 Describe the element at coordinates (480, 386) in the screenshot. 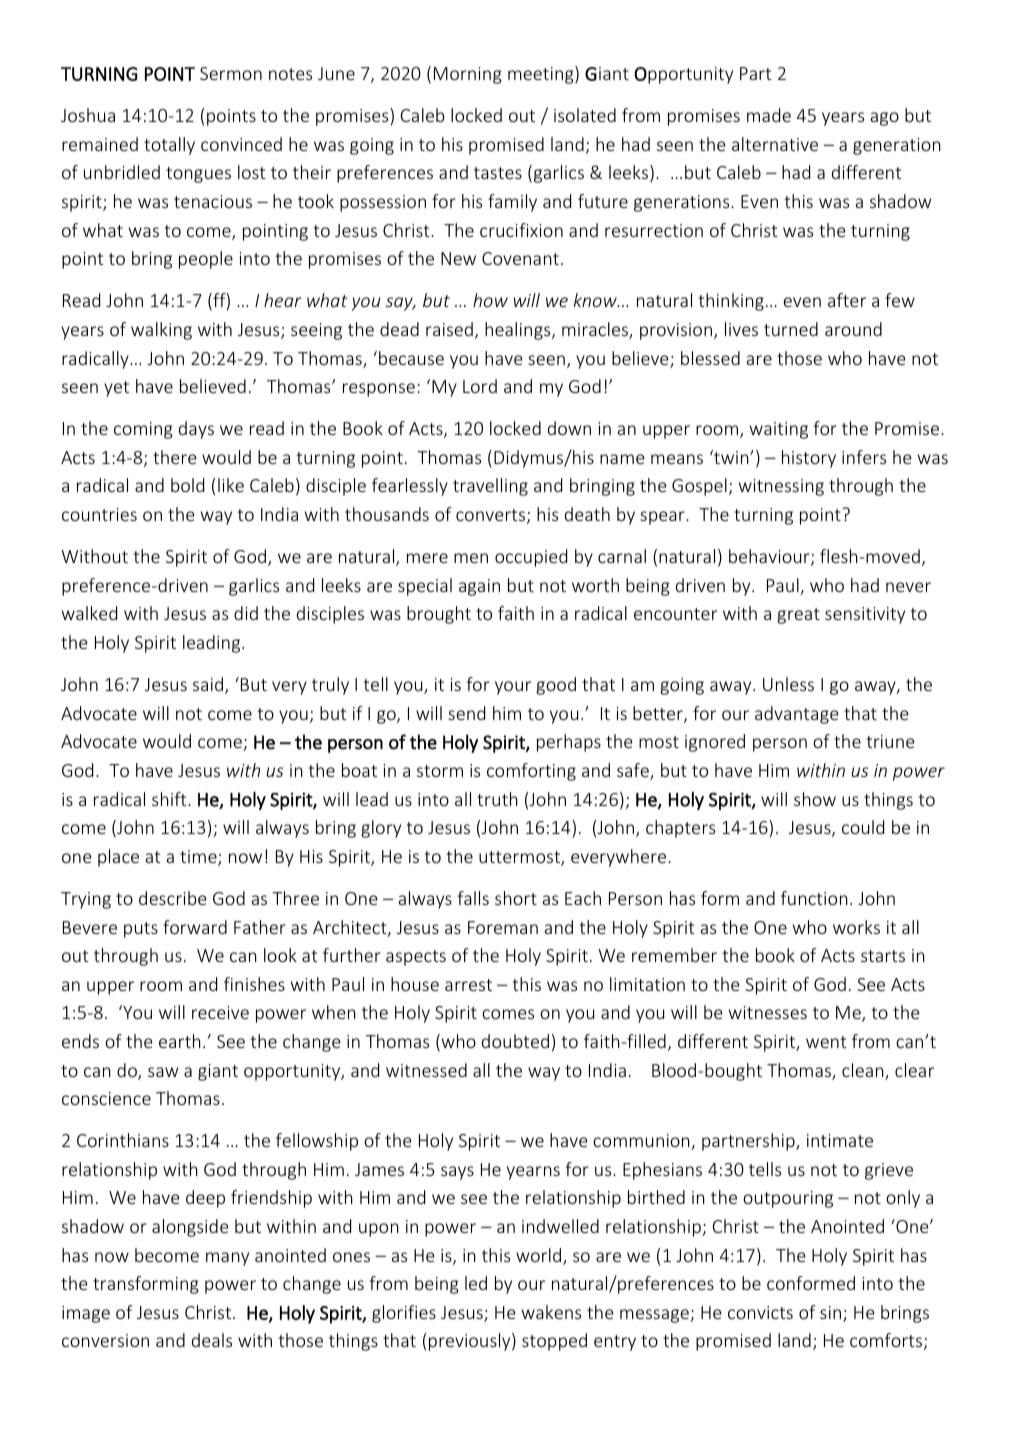

I see `Lord` at that location.
